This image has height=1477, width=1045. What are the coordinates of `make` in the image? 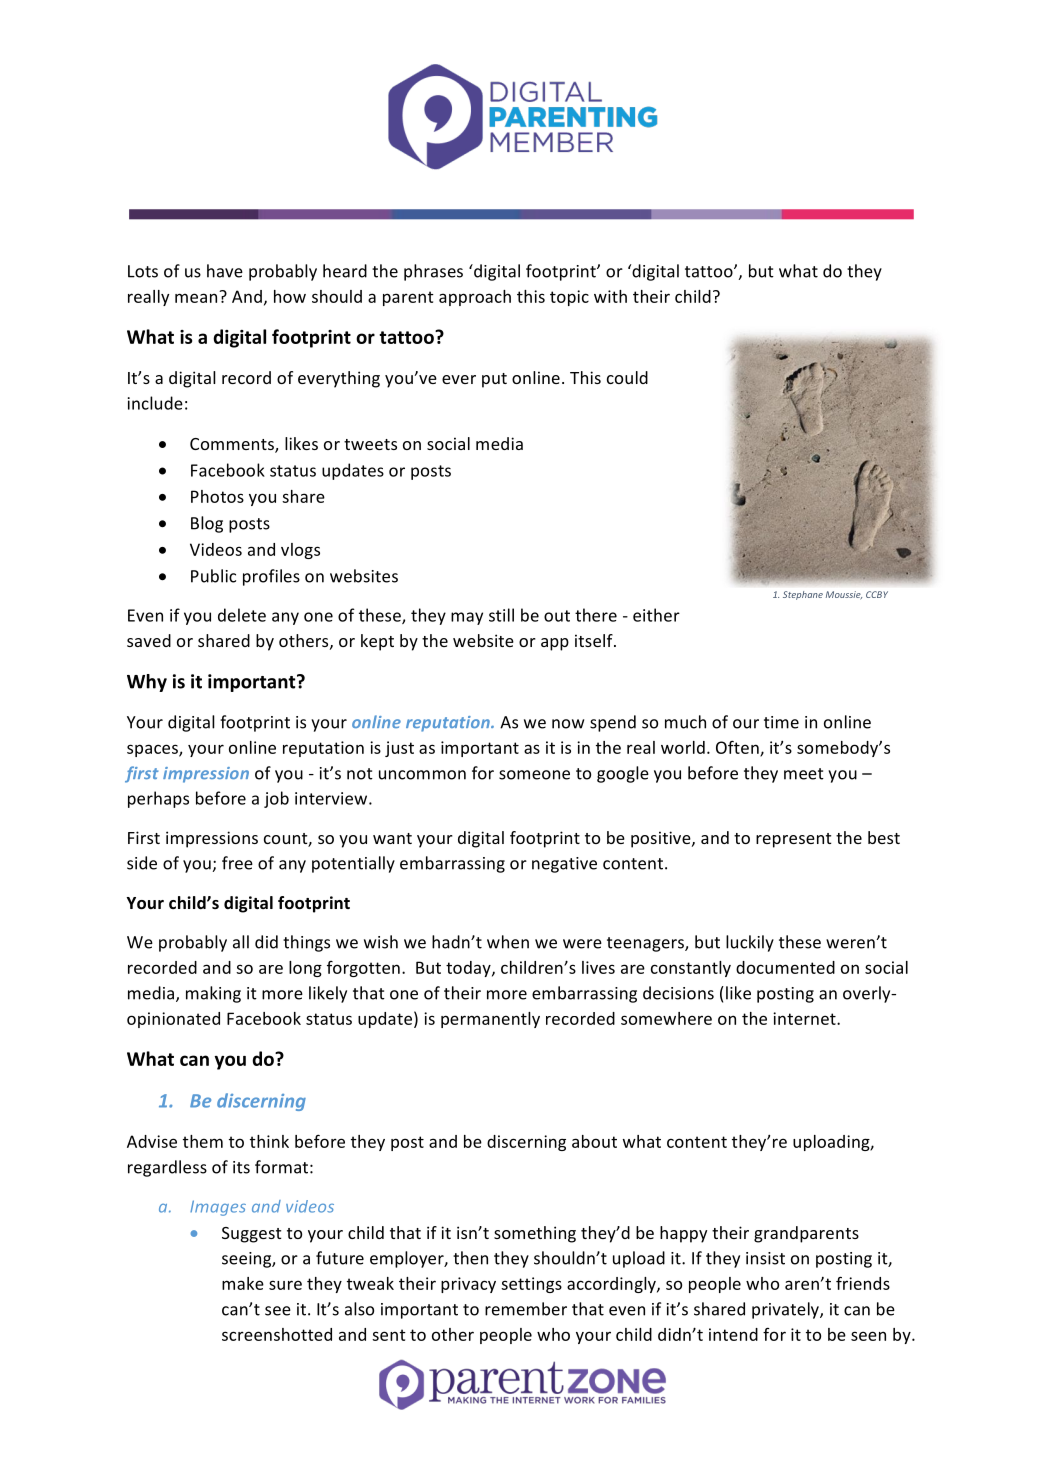 It's located at (243, 1283).
